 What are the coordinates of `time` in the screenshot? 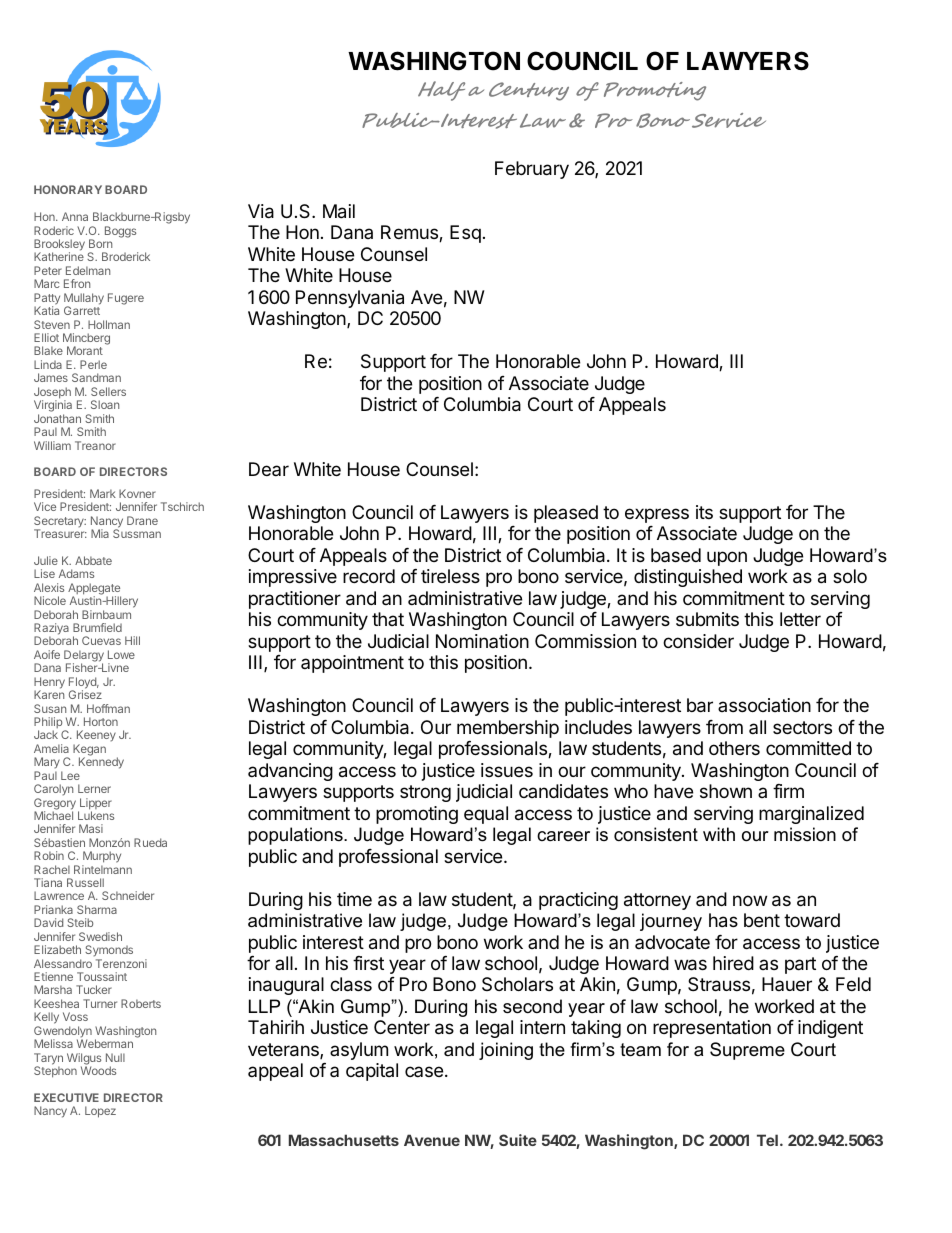 It's located at (354, 899).
